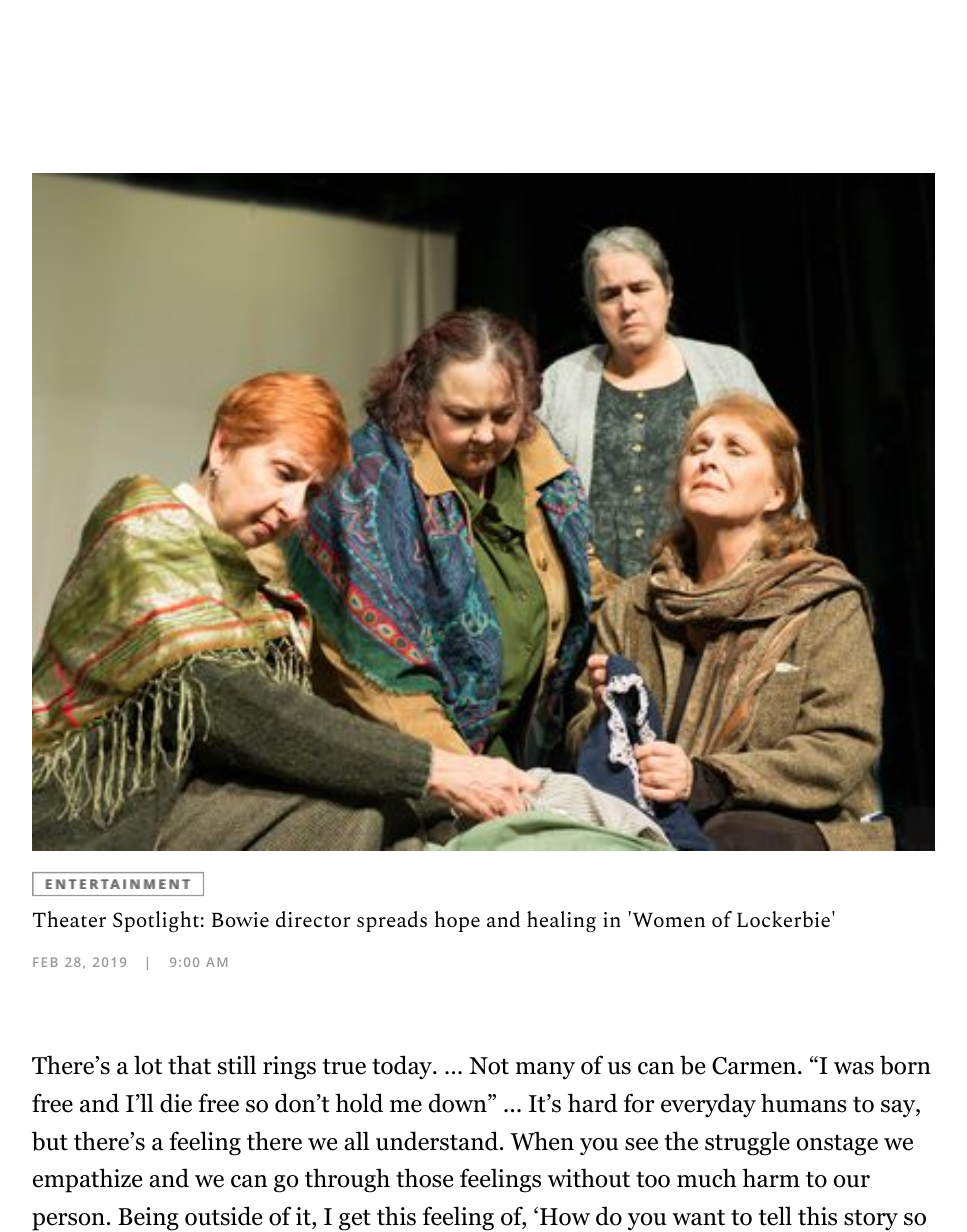 This screenshot has height=1232, width=967. Describe the element at coordinates (457, 921) in the screenshot. I see `hope` at that location.
